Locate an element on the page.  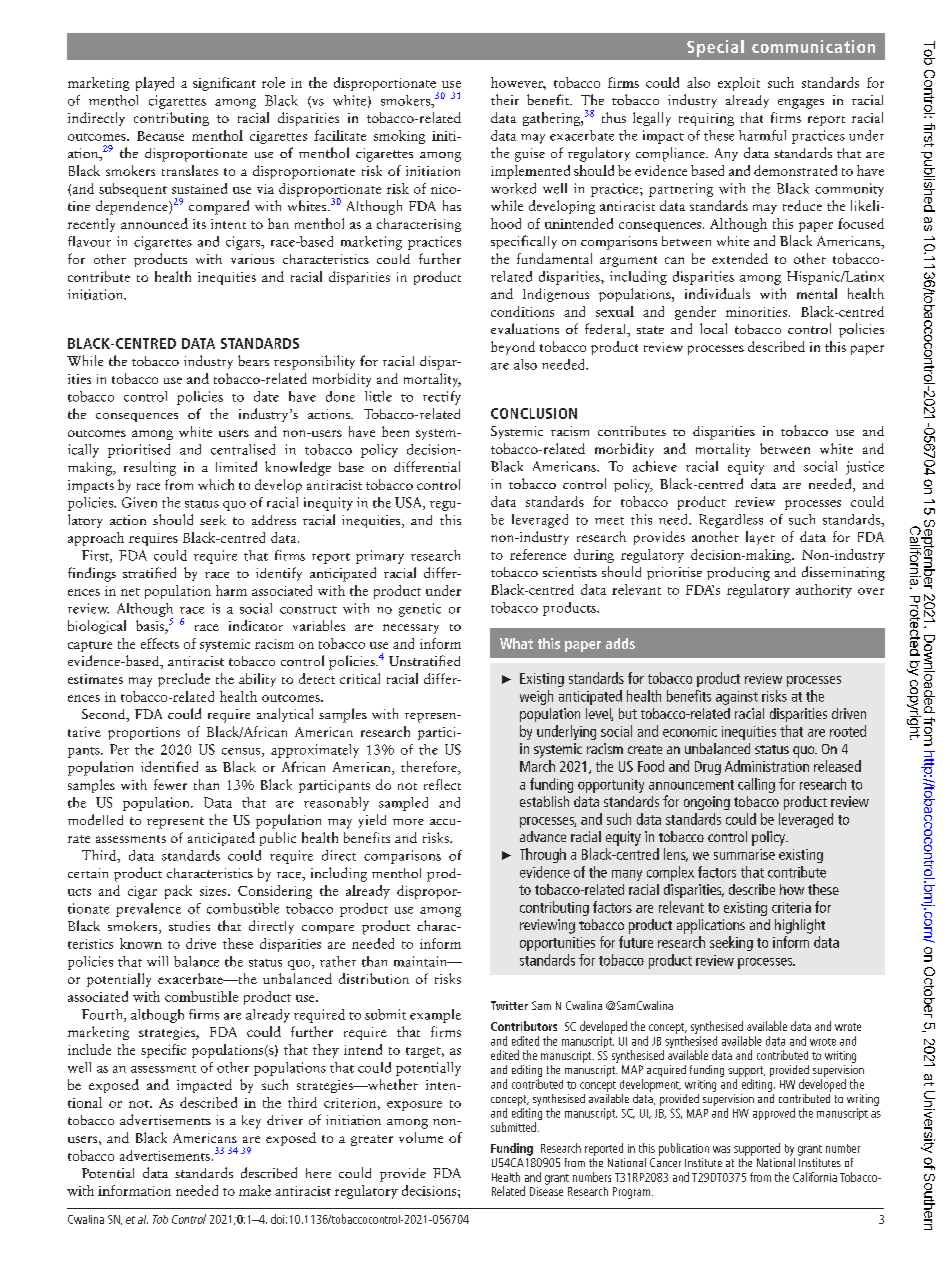
authority is located at coordinates (824, 591).
